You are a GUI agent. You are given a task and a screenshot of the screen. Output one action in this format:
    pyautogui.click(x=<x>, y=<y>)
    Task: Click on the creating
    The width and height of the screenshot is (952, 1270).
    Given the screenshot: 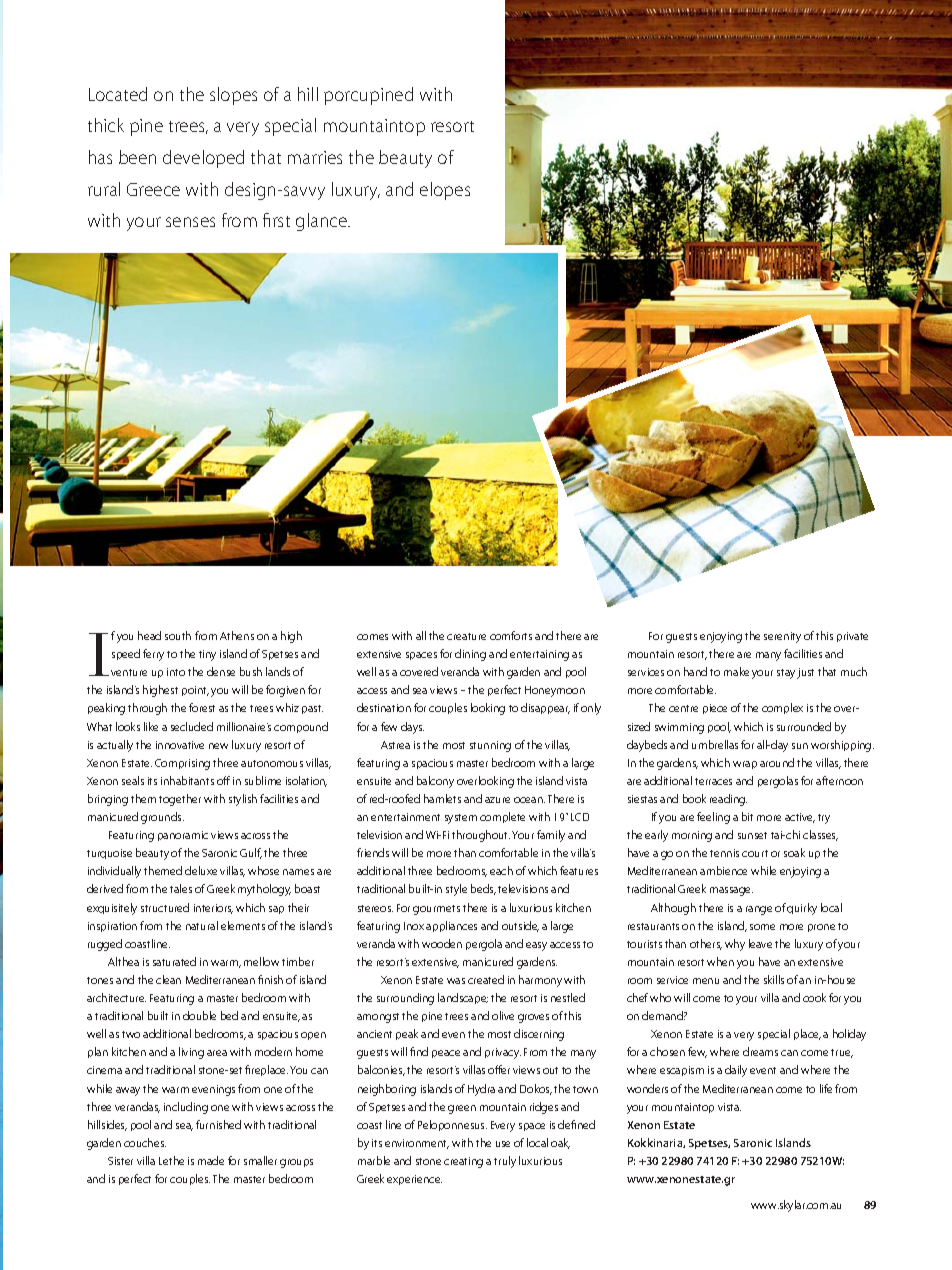 What is the action you would take?
    pyautogui.click(x=463, y=1162)
